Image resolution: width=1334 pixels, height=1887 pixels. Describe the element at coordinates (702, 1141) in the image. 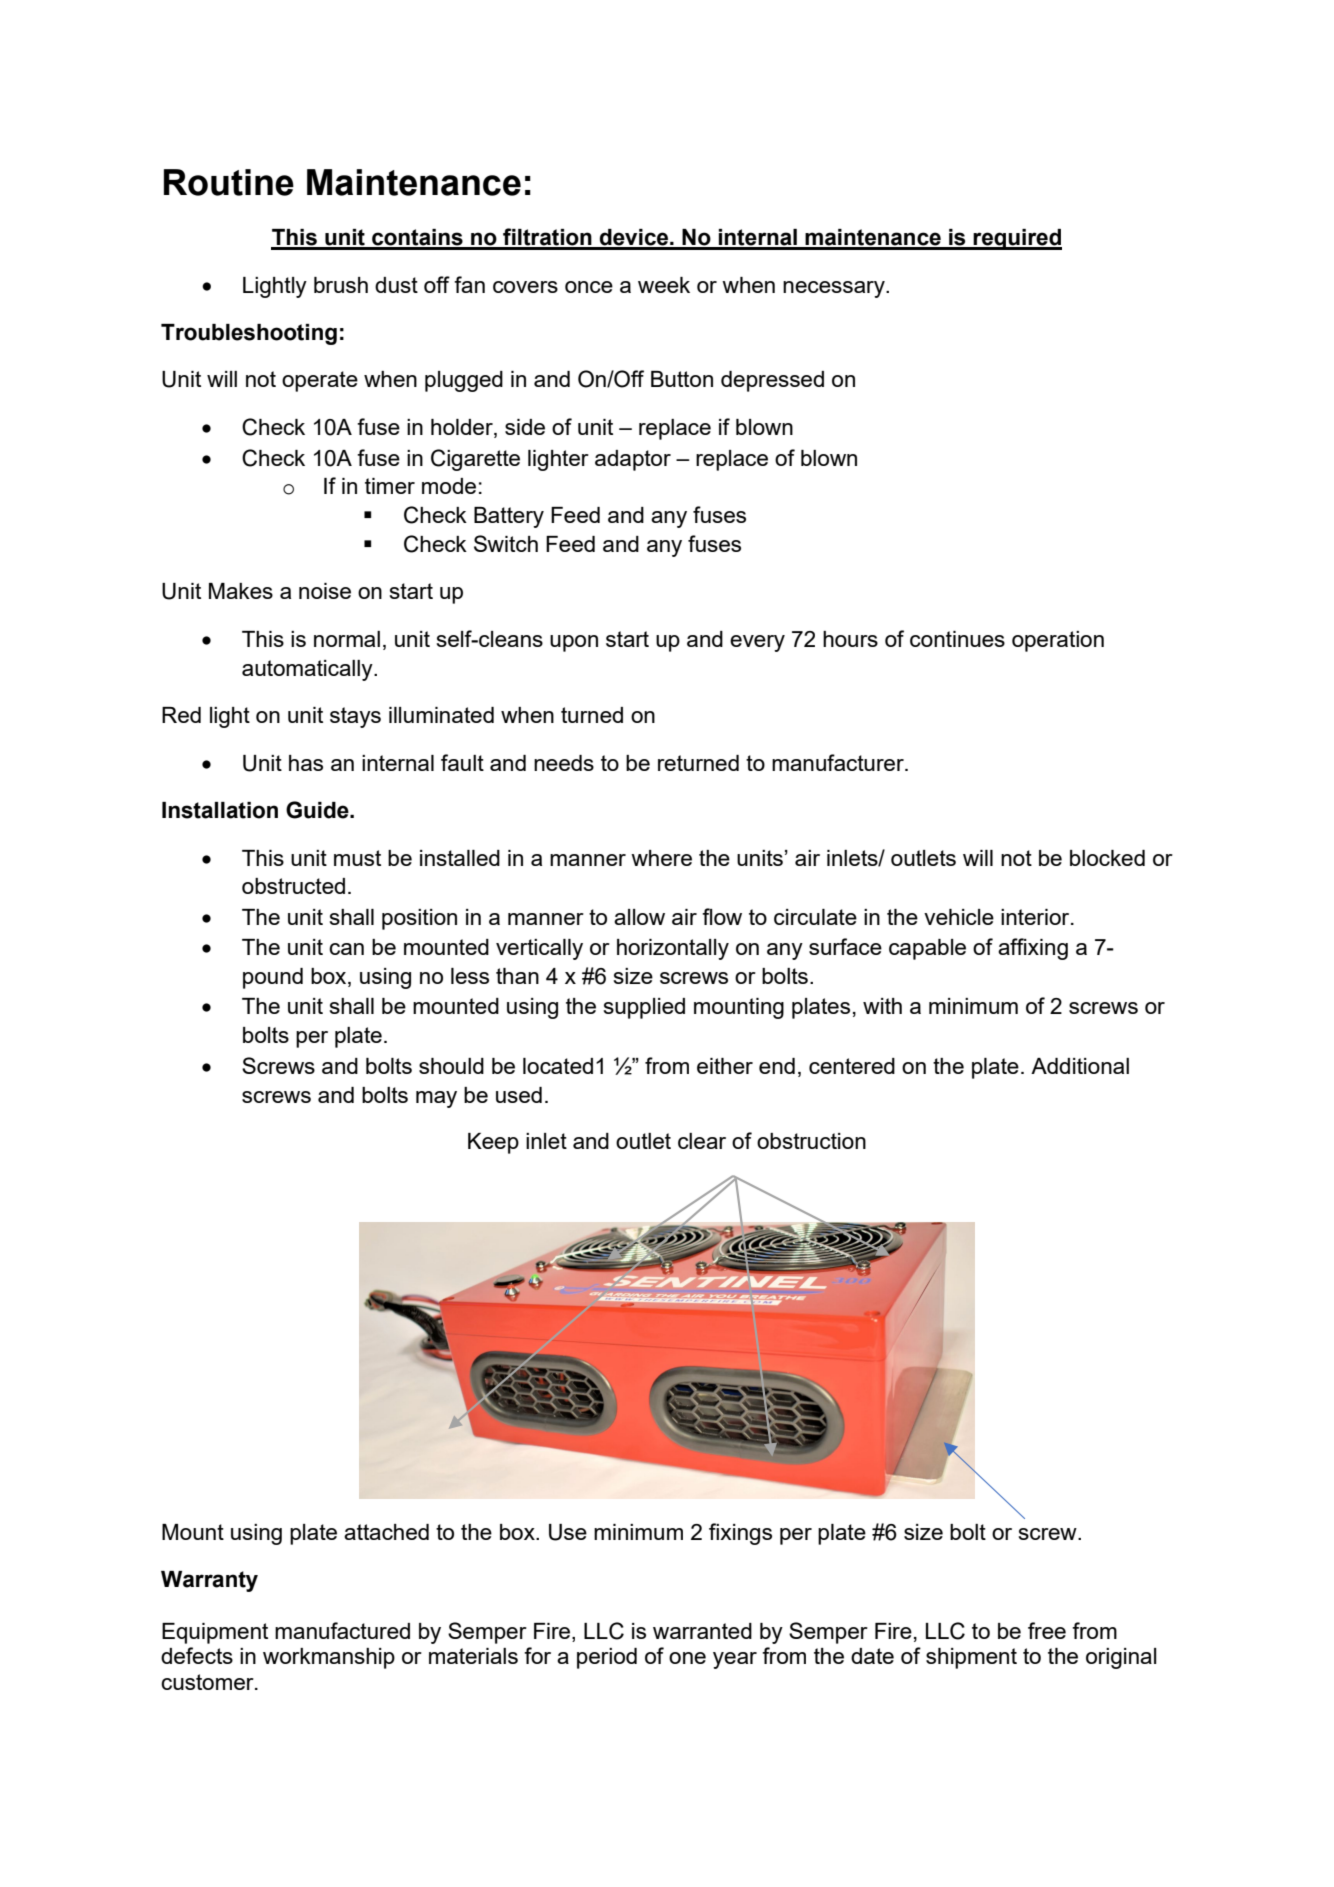

I see `clear` at that location.
